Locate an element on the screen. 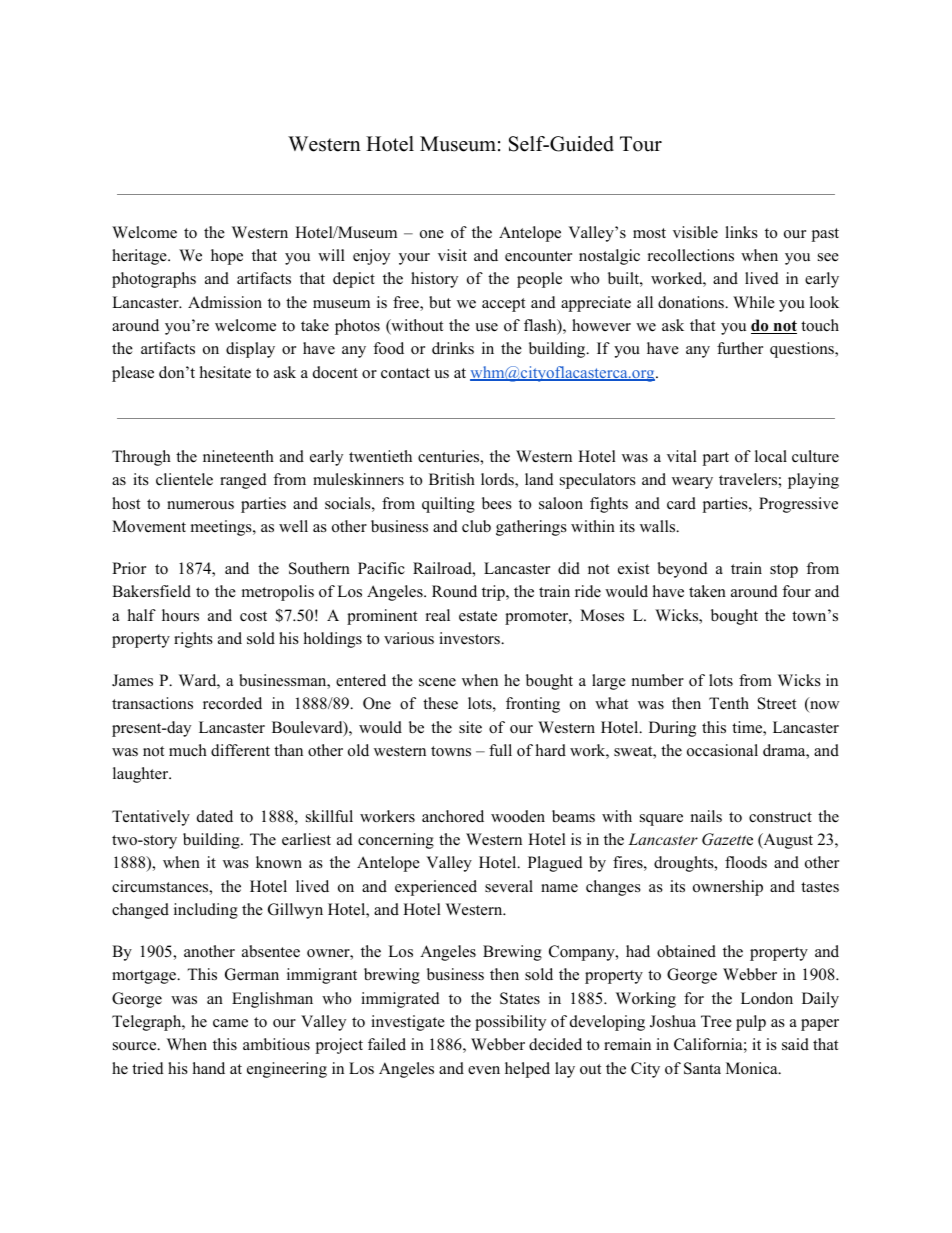  hope is located at coordinates (227, 257).
